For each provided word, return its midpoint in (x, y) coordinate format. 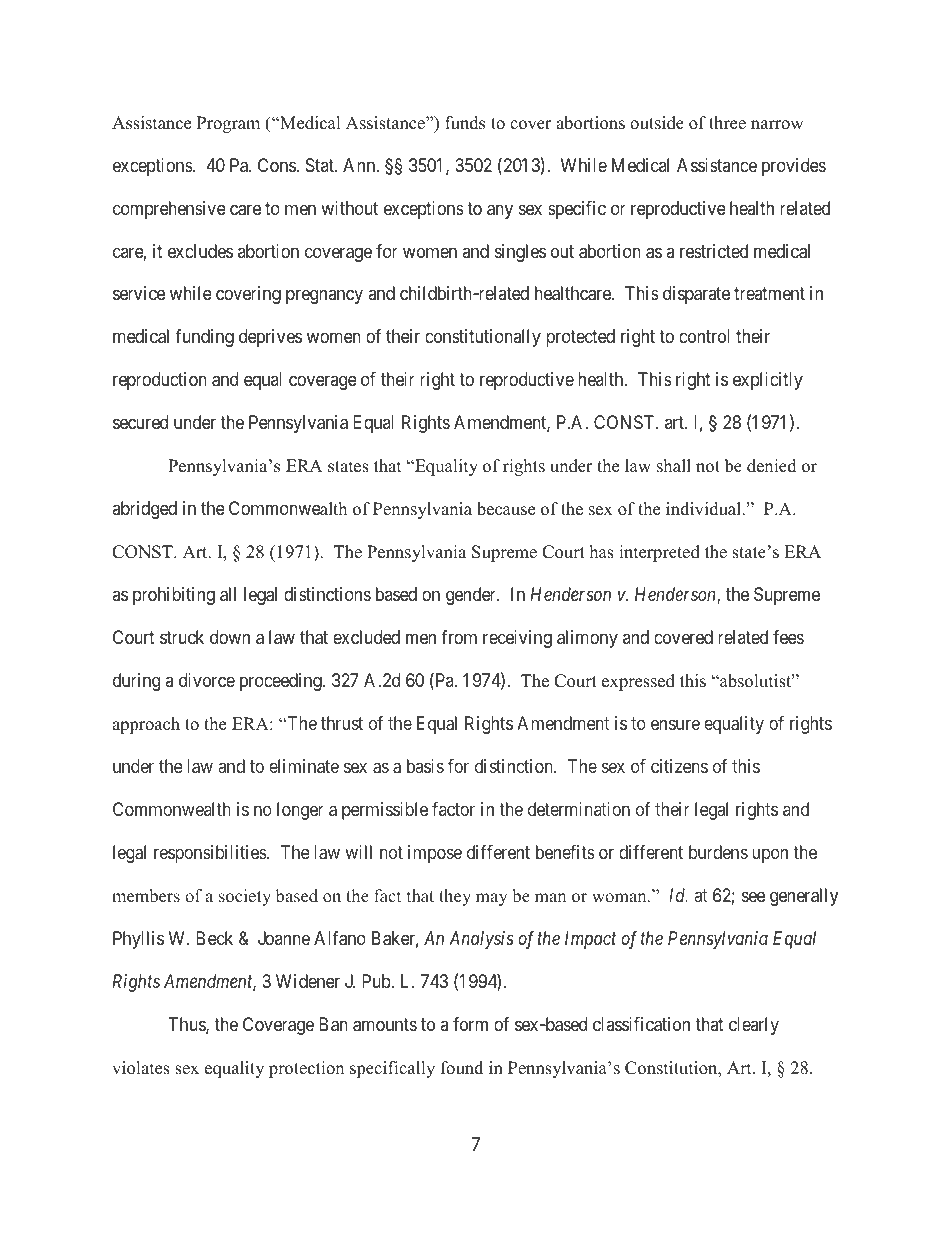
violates (141, 1068)
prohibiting (174, 596)
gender (472, 596)
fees (788, 637)
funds (465, 123)
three (727, 123)
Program (228, 124)
